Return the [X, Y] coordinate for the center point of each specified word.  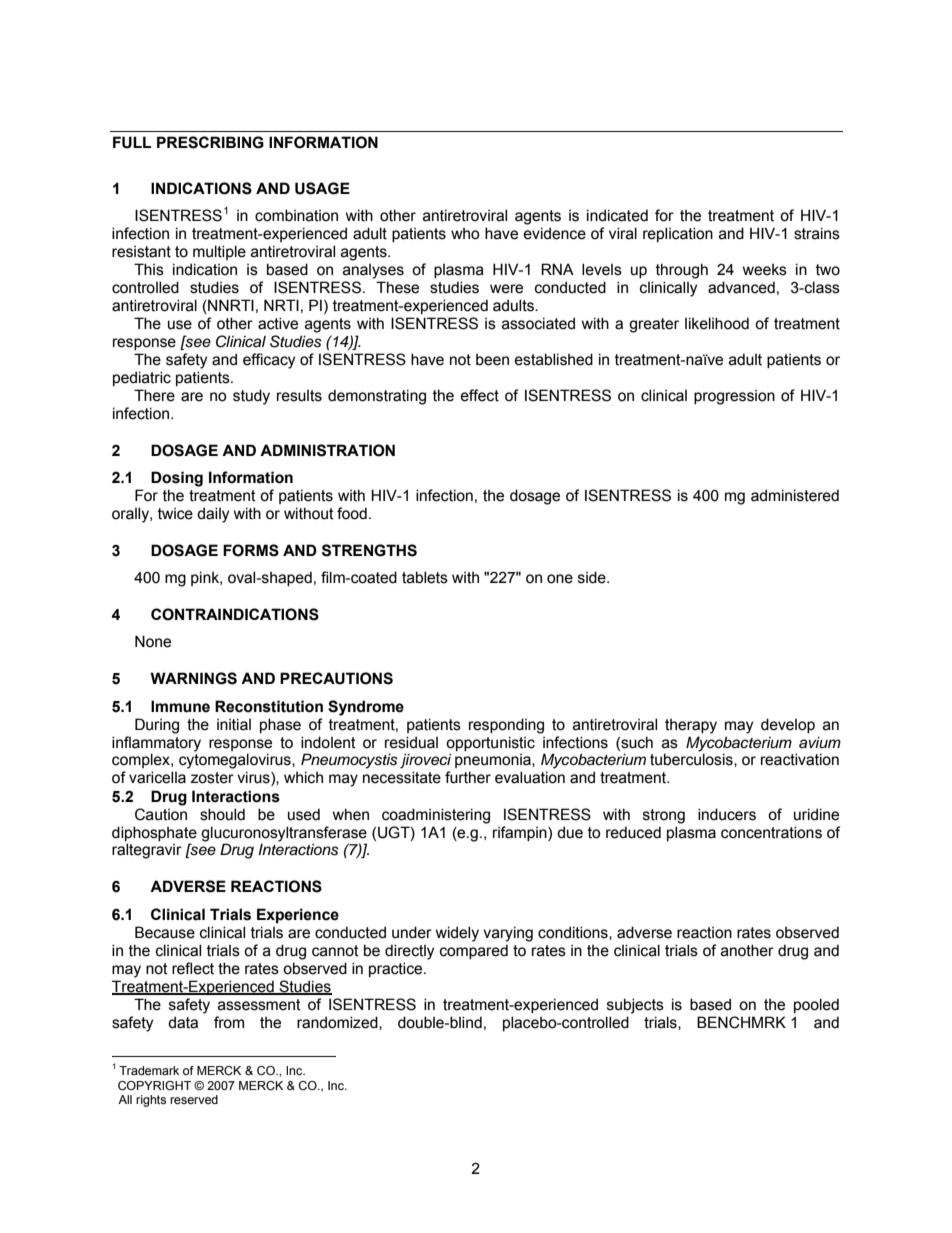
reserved [194, 1099]
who [465, 234]
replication [678, 234]
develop [788, 725]
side [593, 577]
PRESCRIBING [210, 142]
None [153, 641]
